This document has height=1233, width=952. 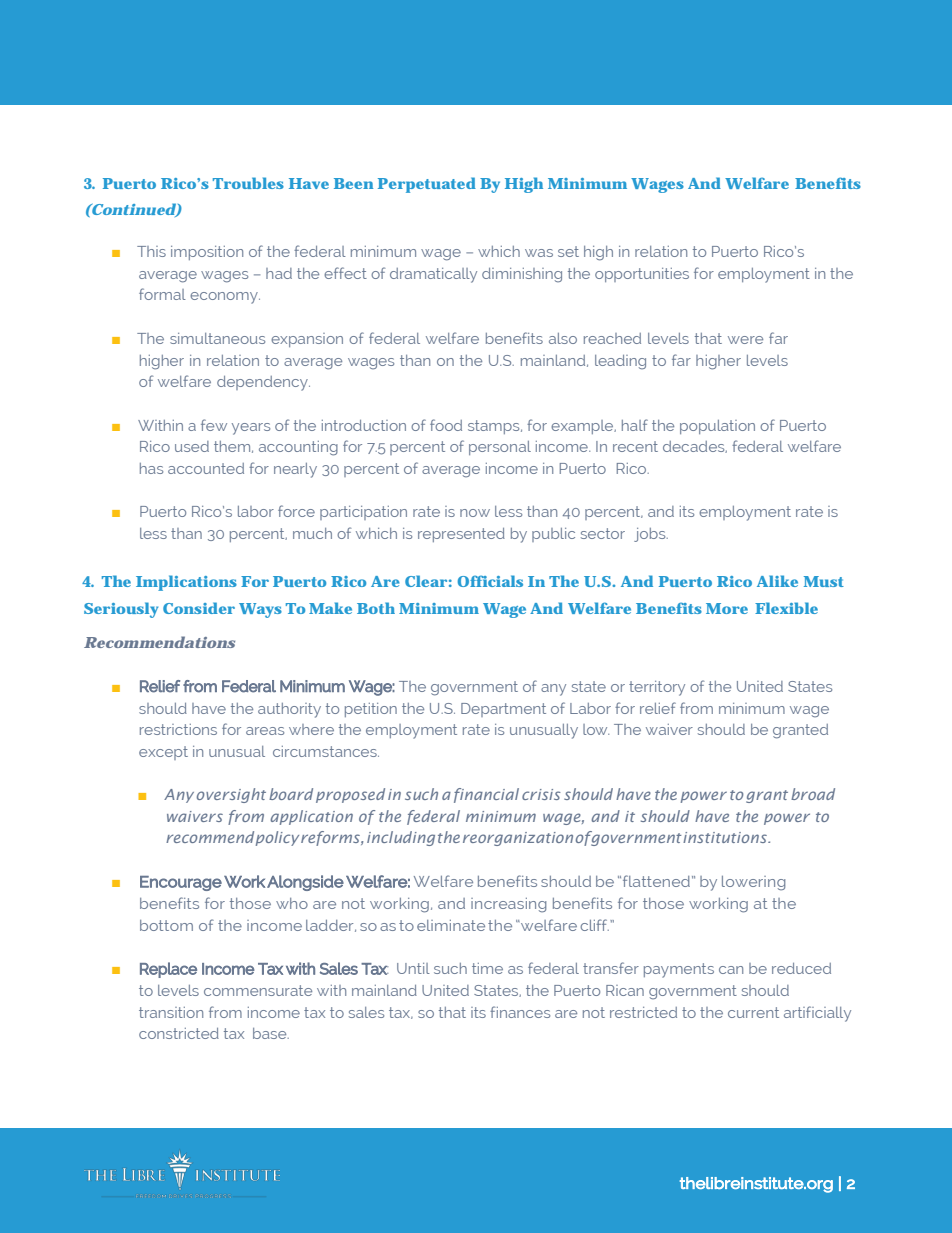 I want to click on increasing, so click(x=508, y=905).
